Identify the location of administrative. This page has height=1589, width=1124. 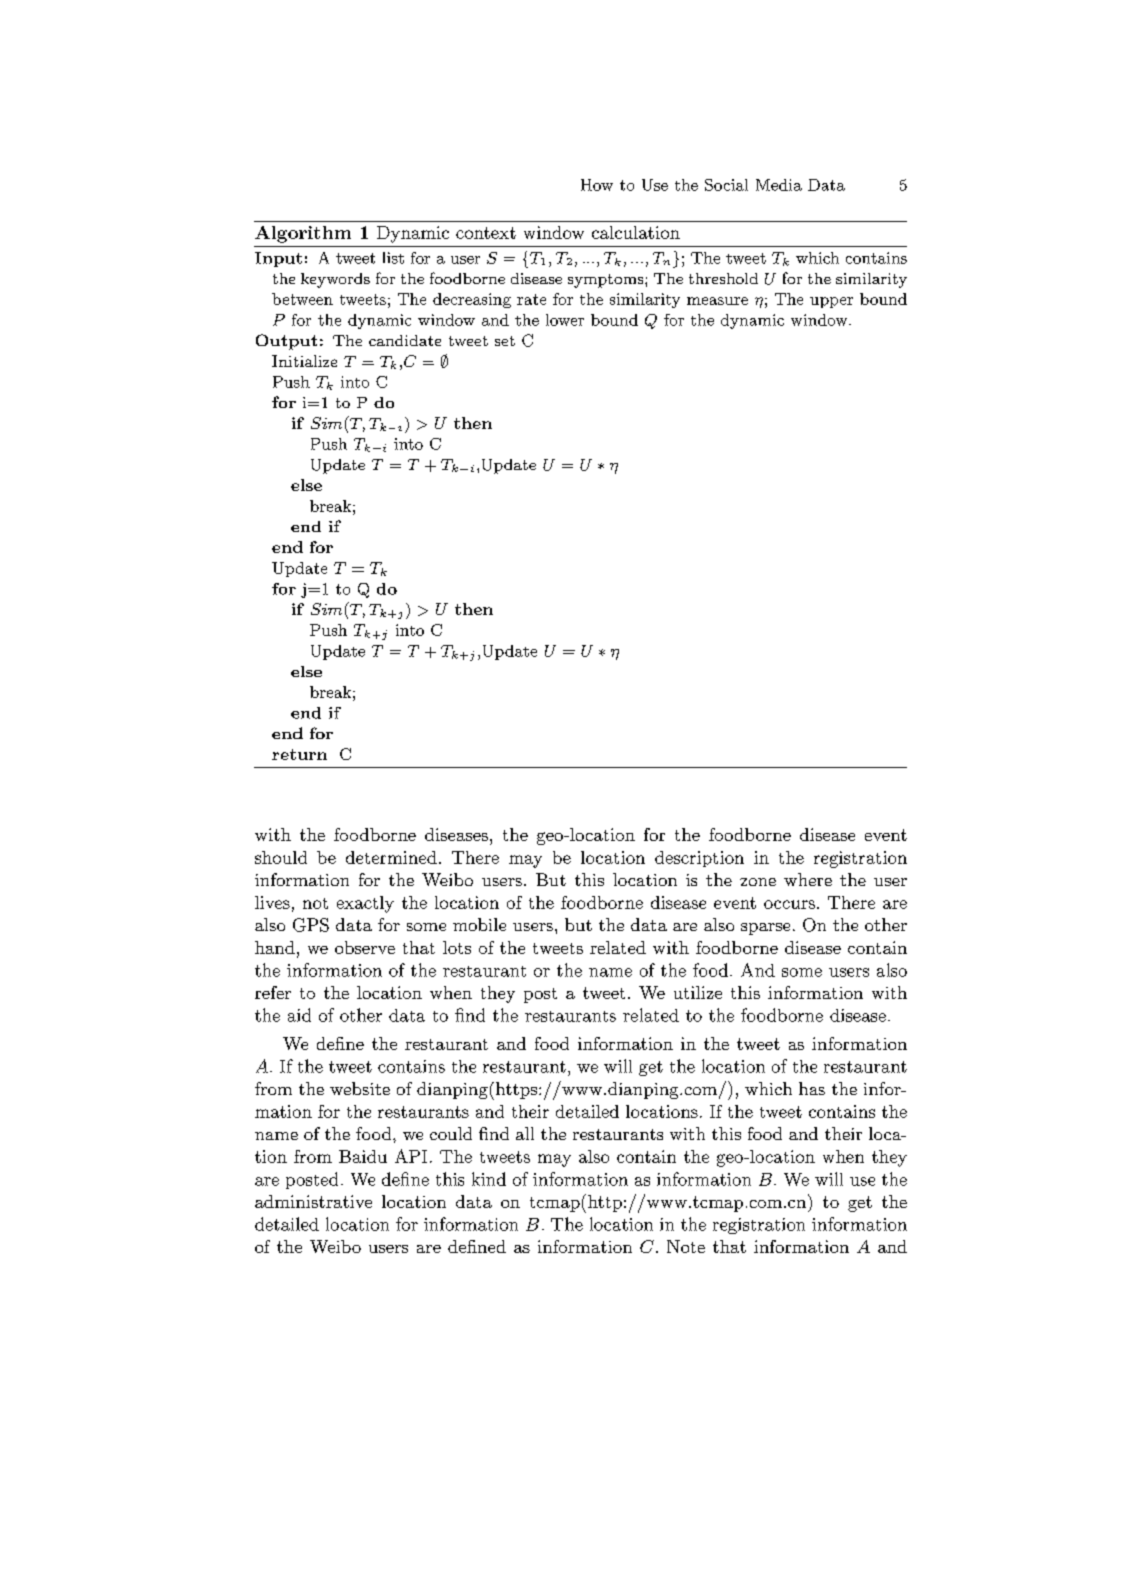
(313, 1201).
